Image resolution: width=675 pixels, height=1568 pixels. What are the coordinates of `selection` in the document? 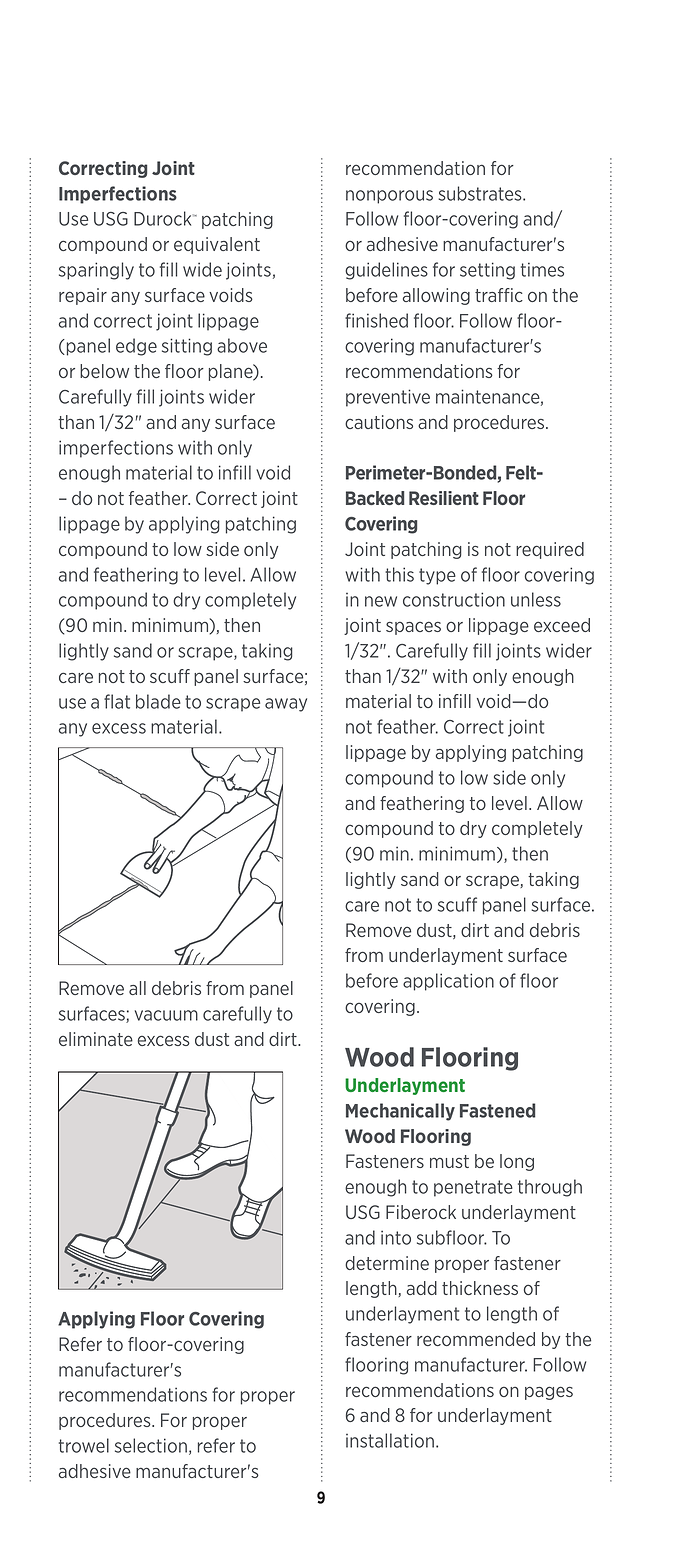 It's located at (151, 1445).
